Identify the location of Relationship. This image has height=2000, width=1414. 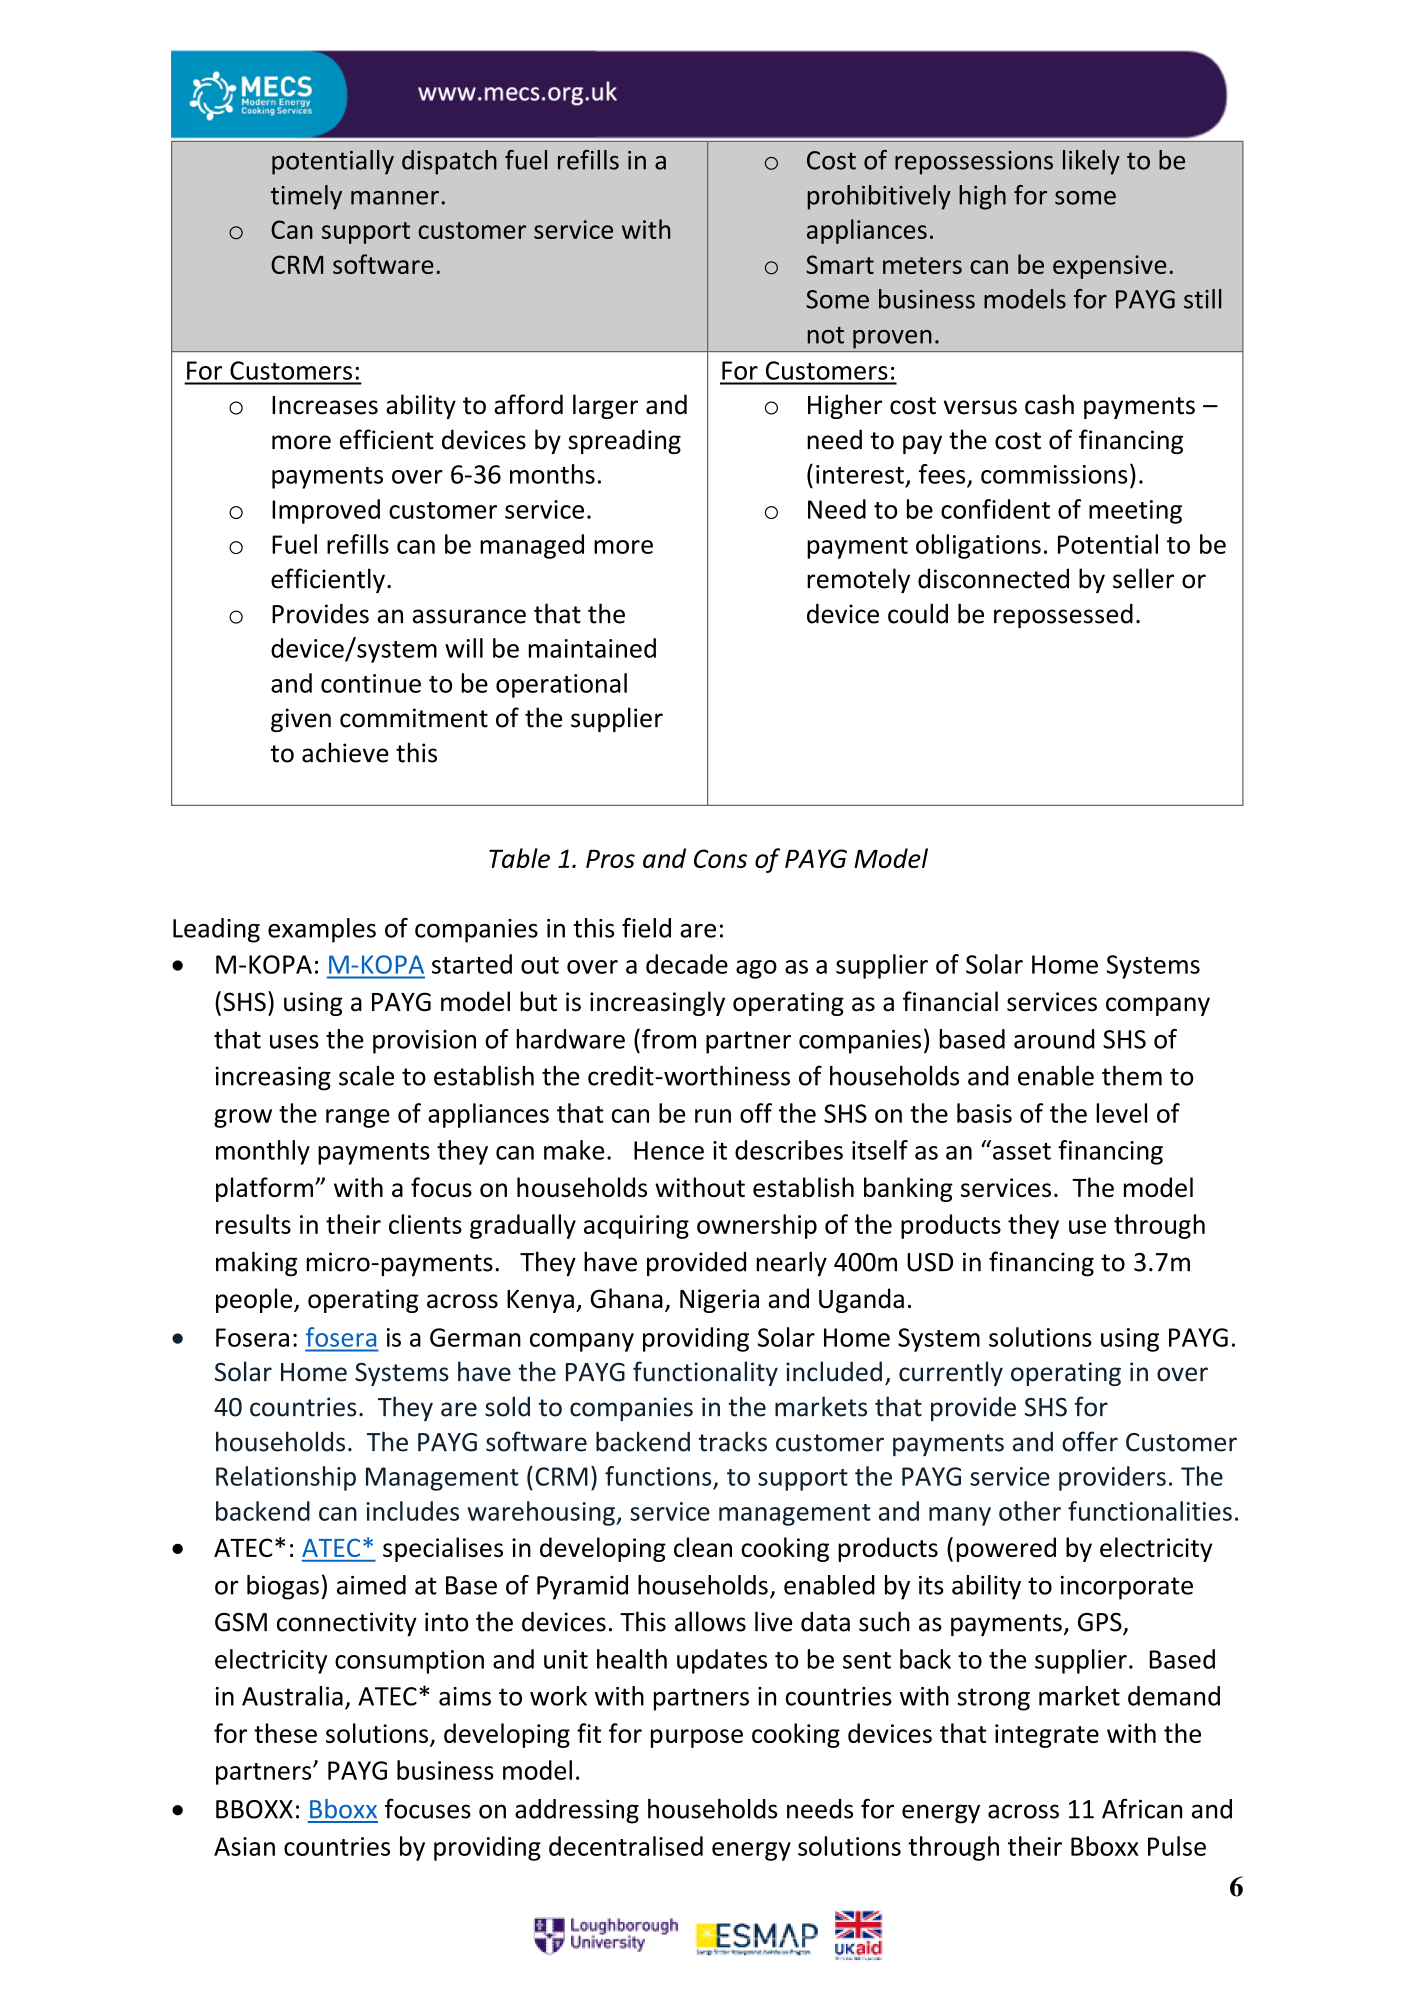
(286, 1478).
